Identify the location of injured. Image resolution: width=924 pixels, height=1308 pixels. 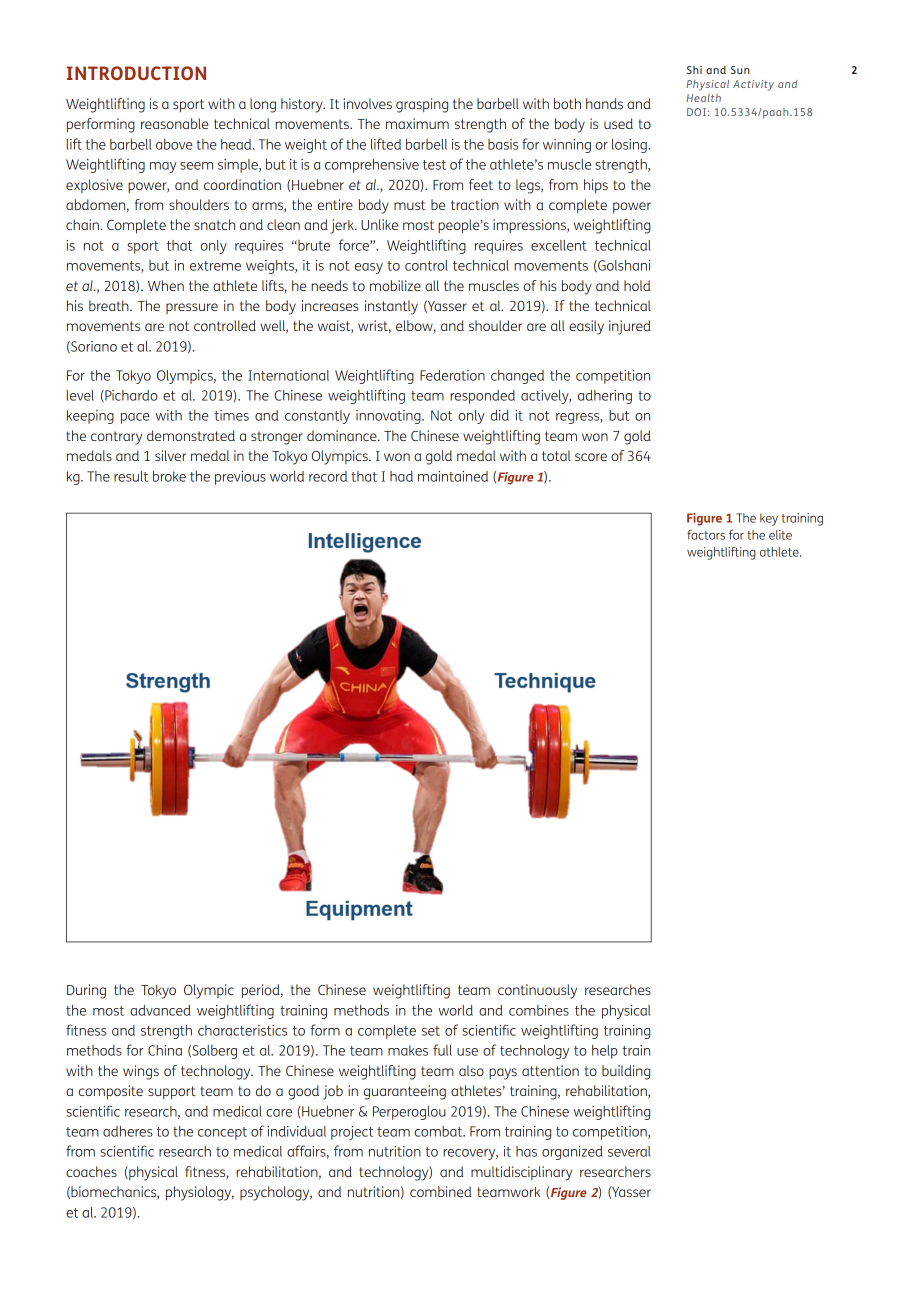
(630, 327).
